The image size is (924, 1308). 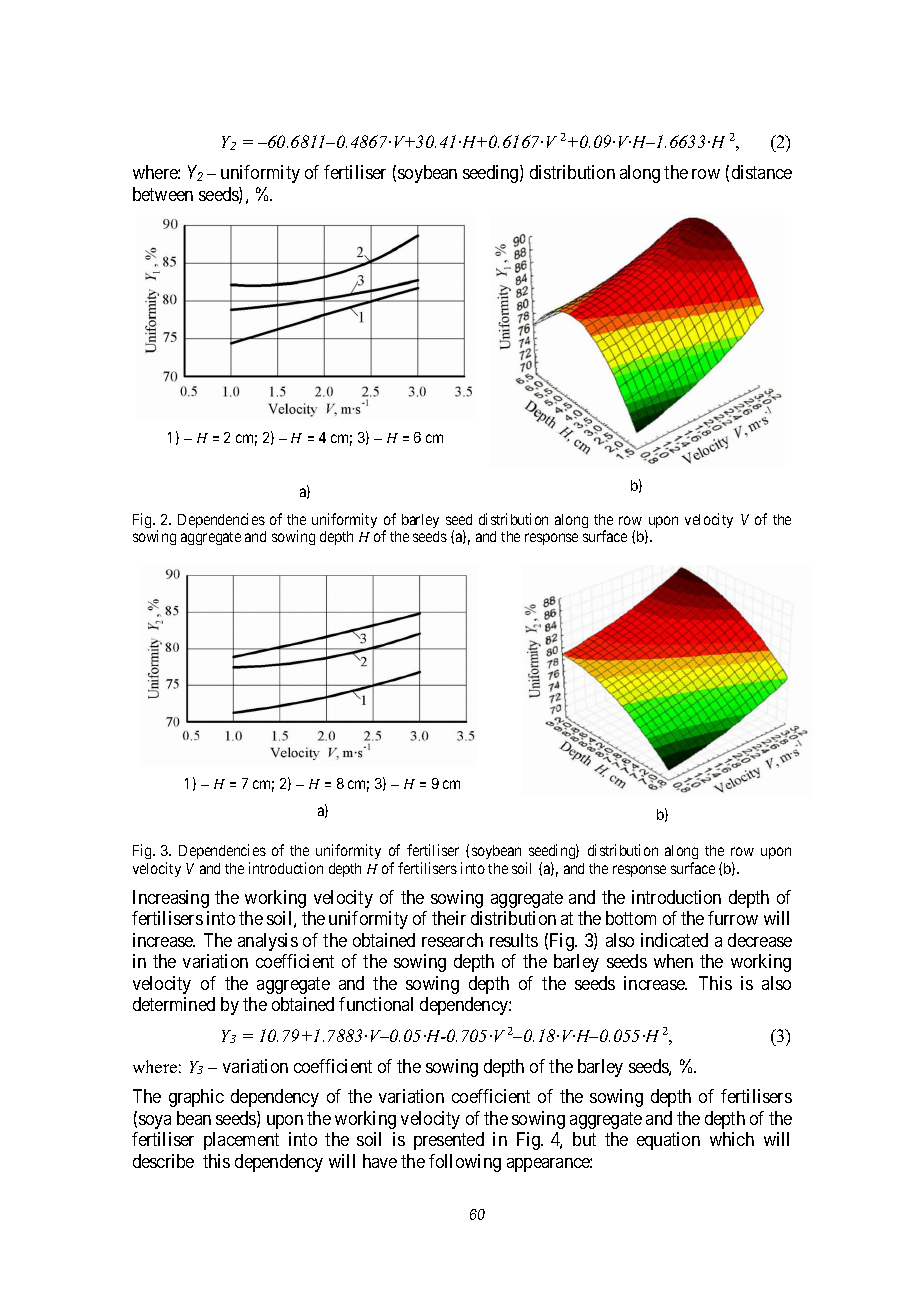 I want to click on between, so click(x=163, y=194).
